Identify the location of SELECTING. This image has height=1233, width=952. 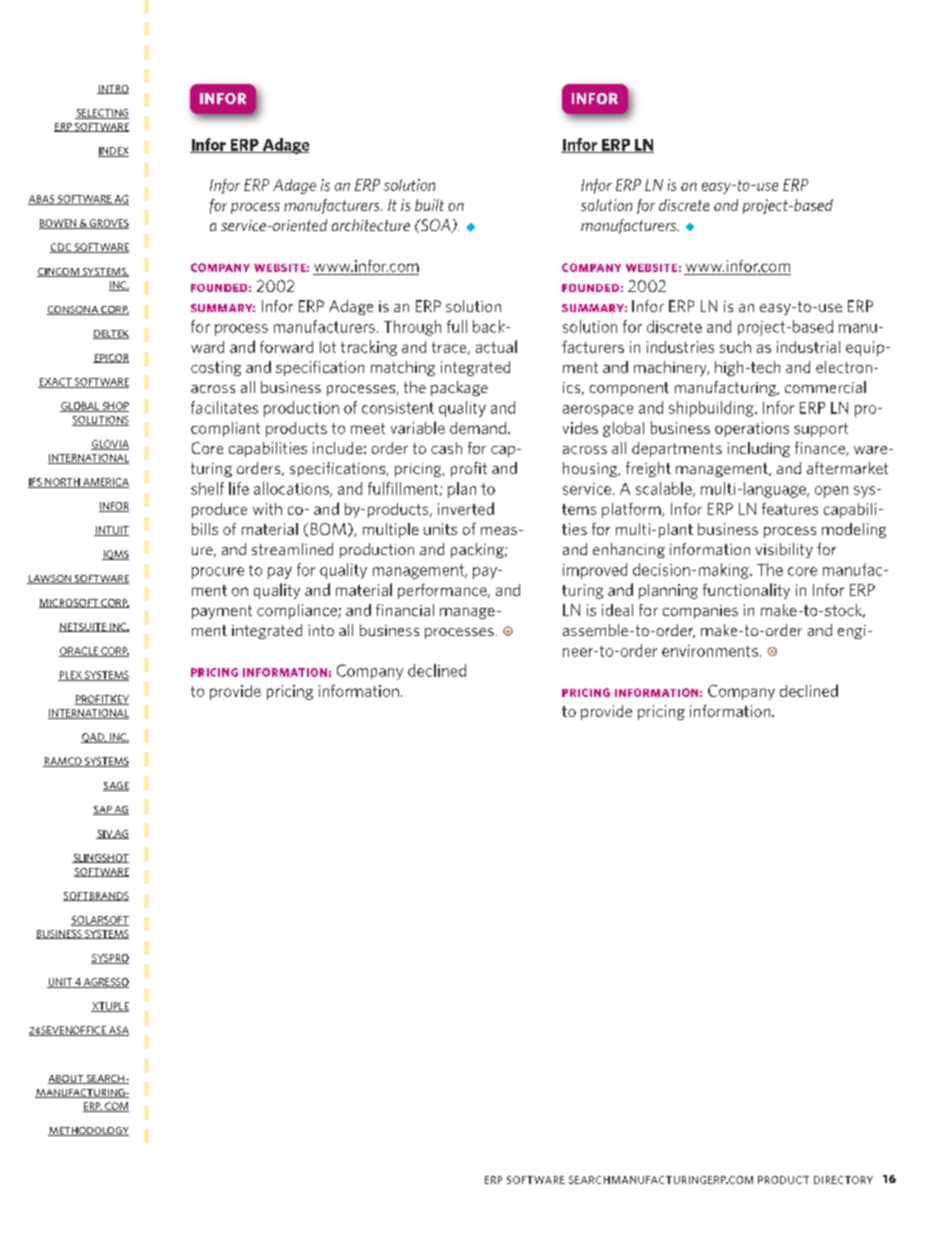
(102, 114).
